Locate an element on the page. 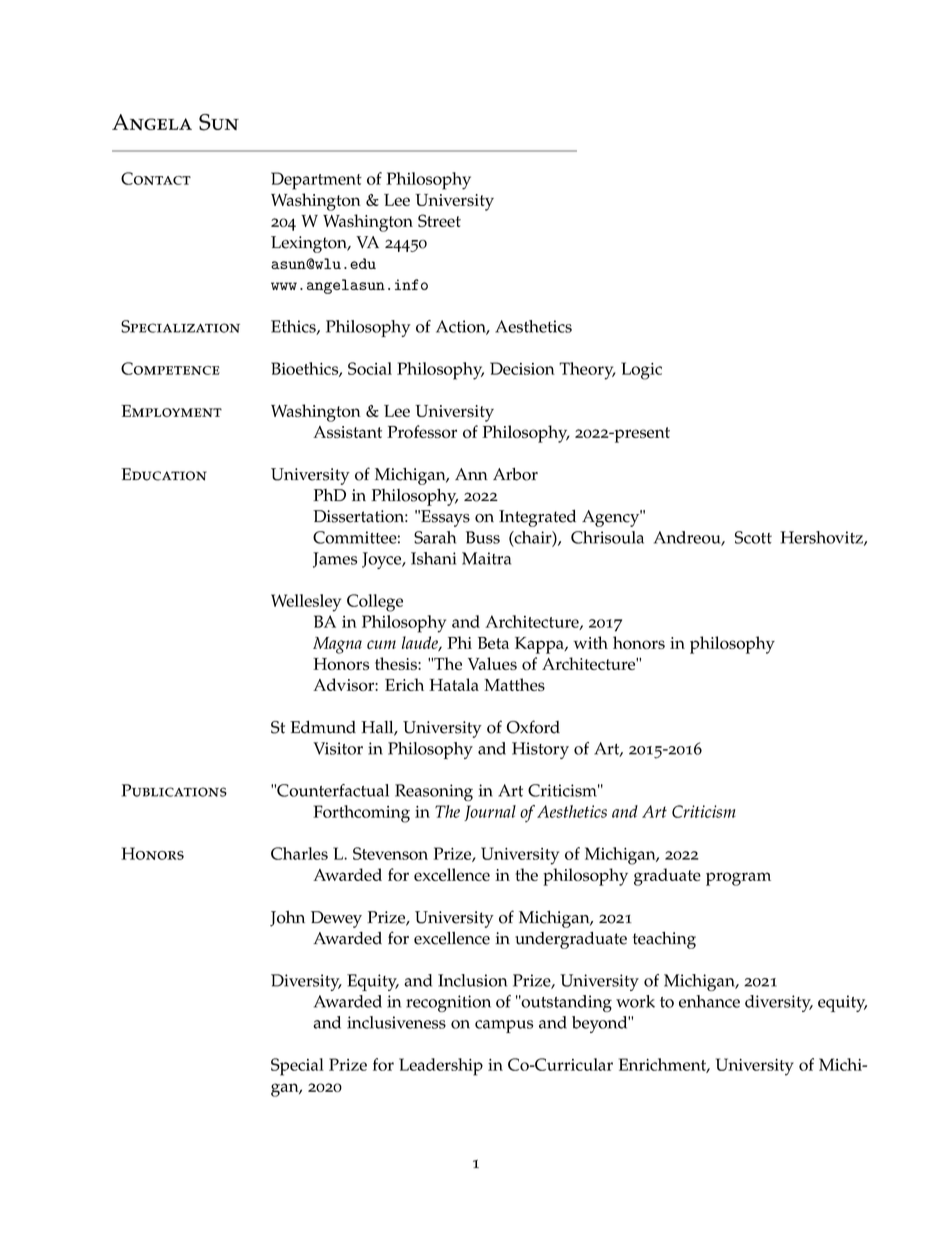 This image has width=952, height=1233. inclusiveness is located at coordinates (396, 1022).
